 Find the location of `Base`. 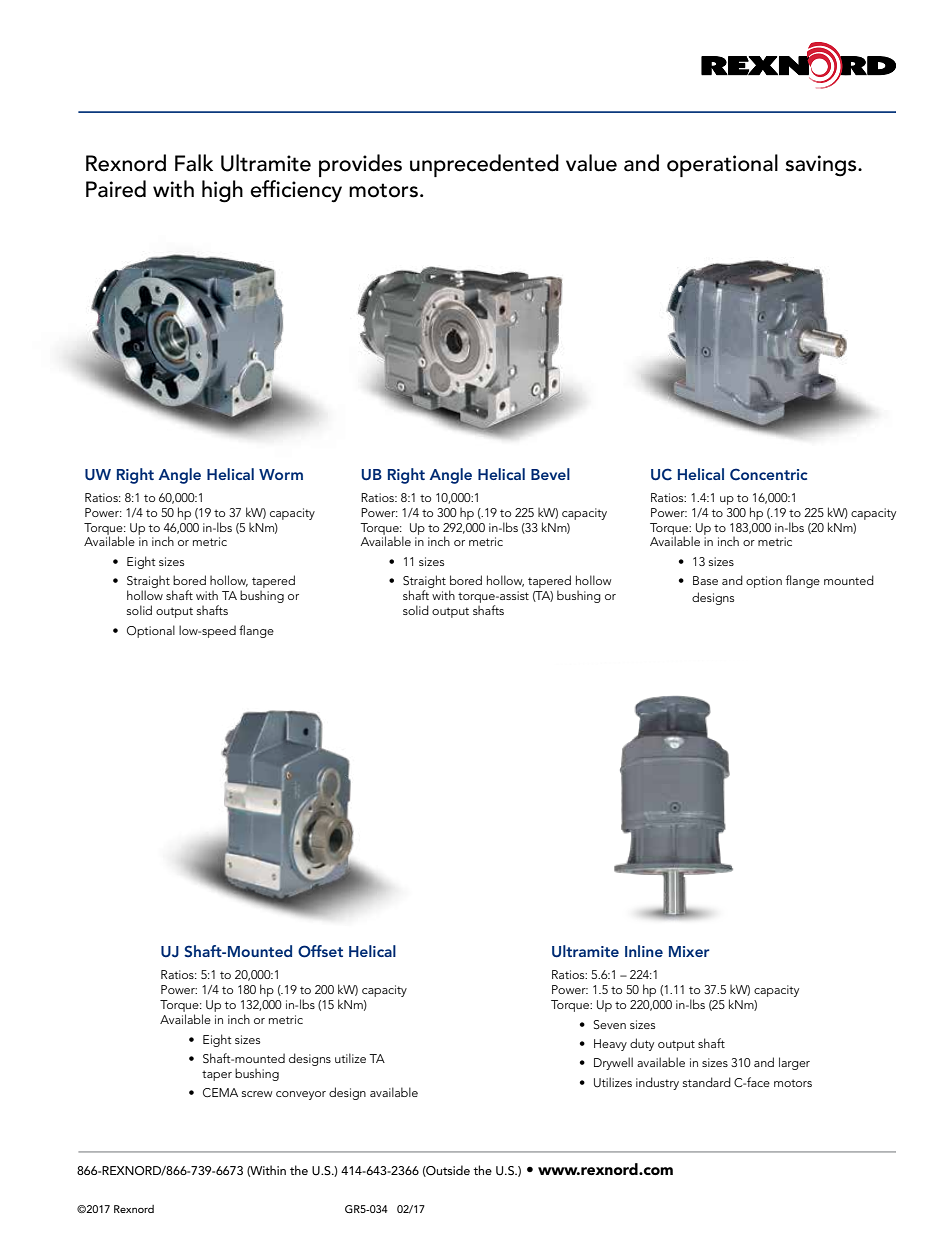

Base is located at coordinates (705, 580).
